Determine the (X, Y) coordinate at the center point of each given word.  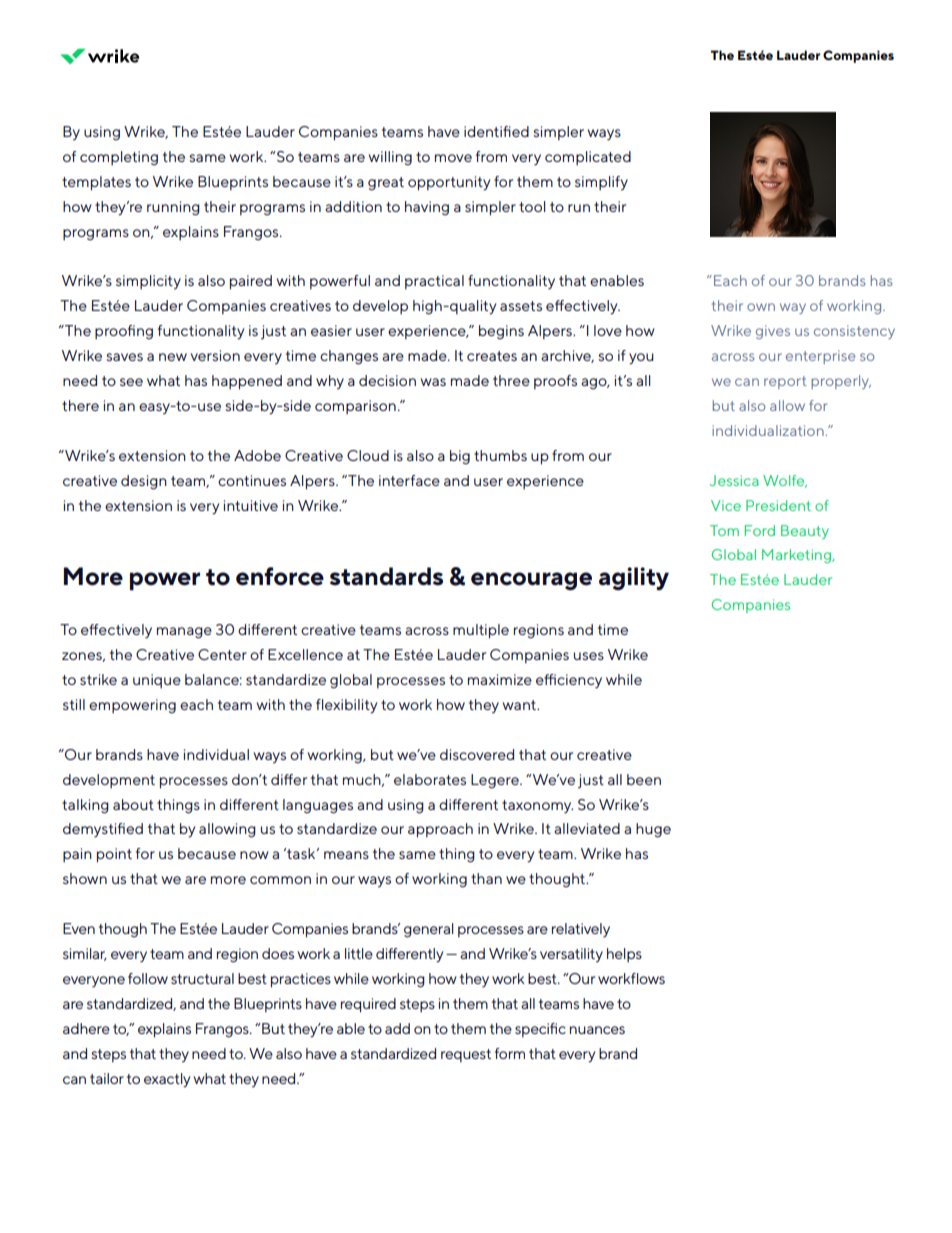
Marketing (797, 556)
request (466, 1056)
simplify (601, 183)
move (453, 158)
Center (222, 654)
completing (119, 158)
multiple (481, 631)
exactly (167, 1080)
